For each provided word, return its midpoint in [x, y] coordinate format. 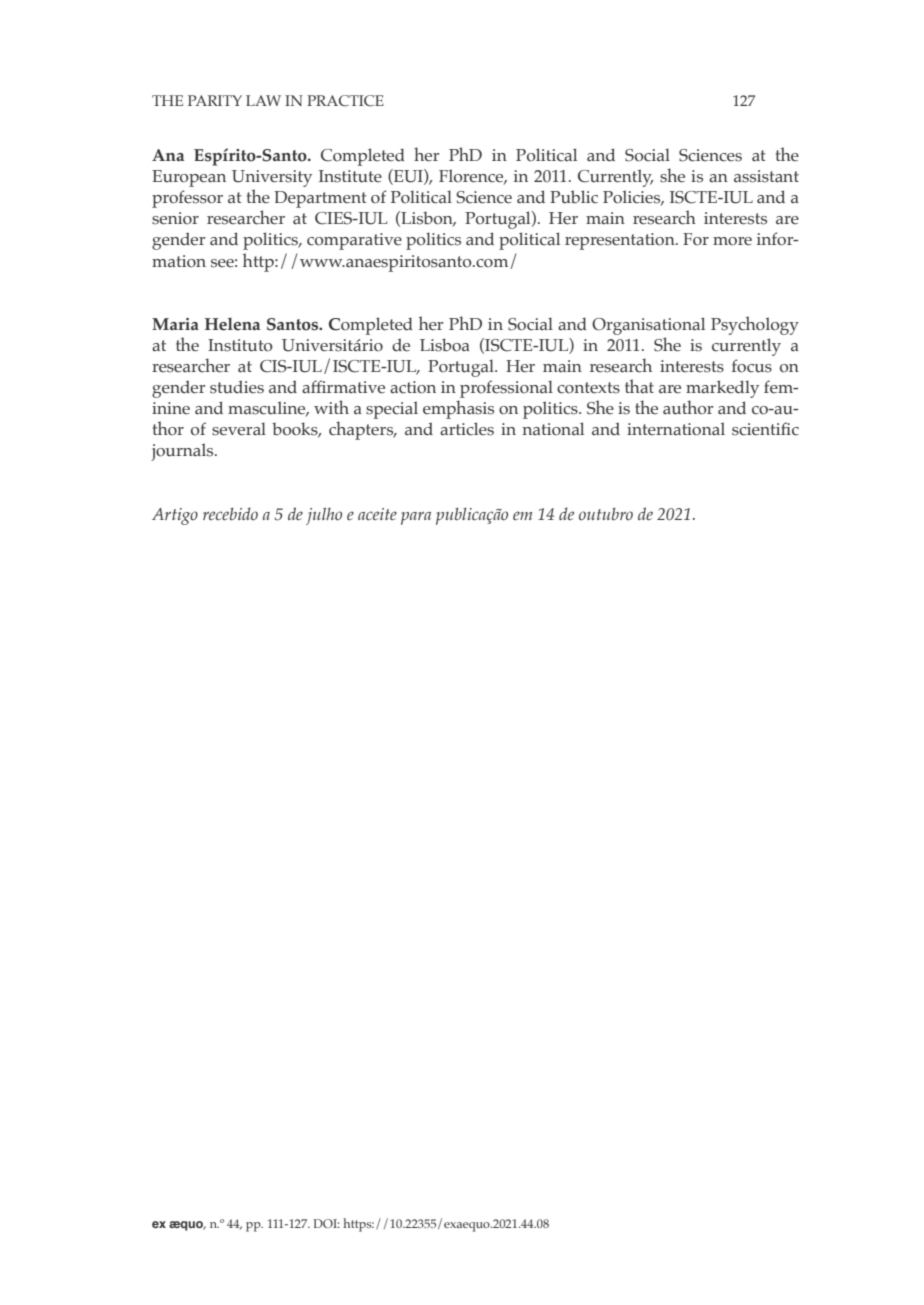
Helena [232, 324]
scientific [765, 429]
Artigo [175, 516]
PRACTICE [345, 101]
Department [320, 199]
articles [467, 429]
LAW [263, 100]
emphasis [458, 409]
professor [187, 199]
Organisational [648, 326]
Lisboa [445, 345]
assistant [766, 176]
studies [237, 387]
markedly [722, 389]
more [732, 241]
